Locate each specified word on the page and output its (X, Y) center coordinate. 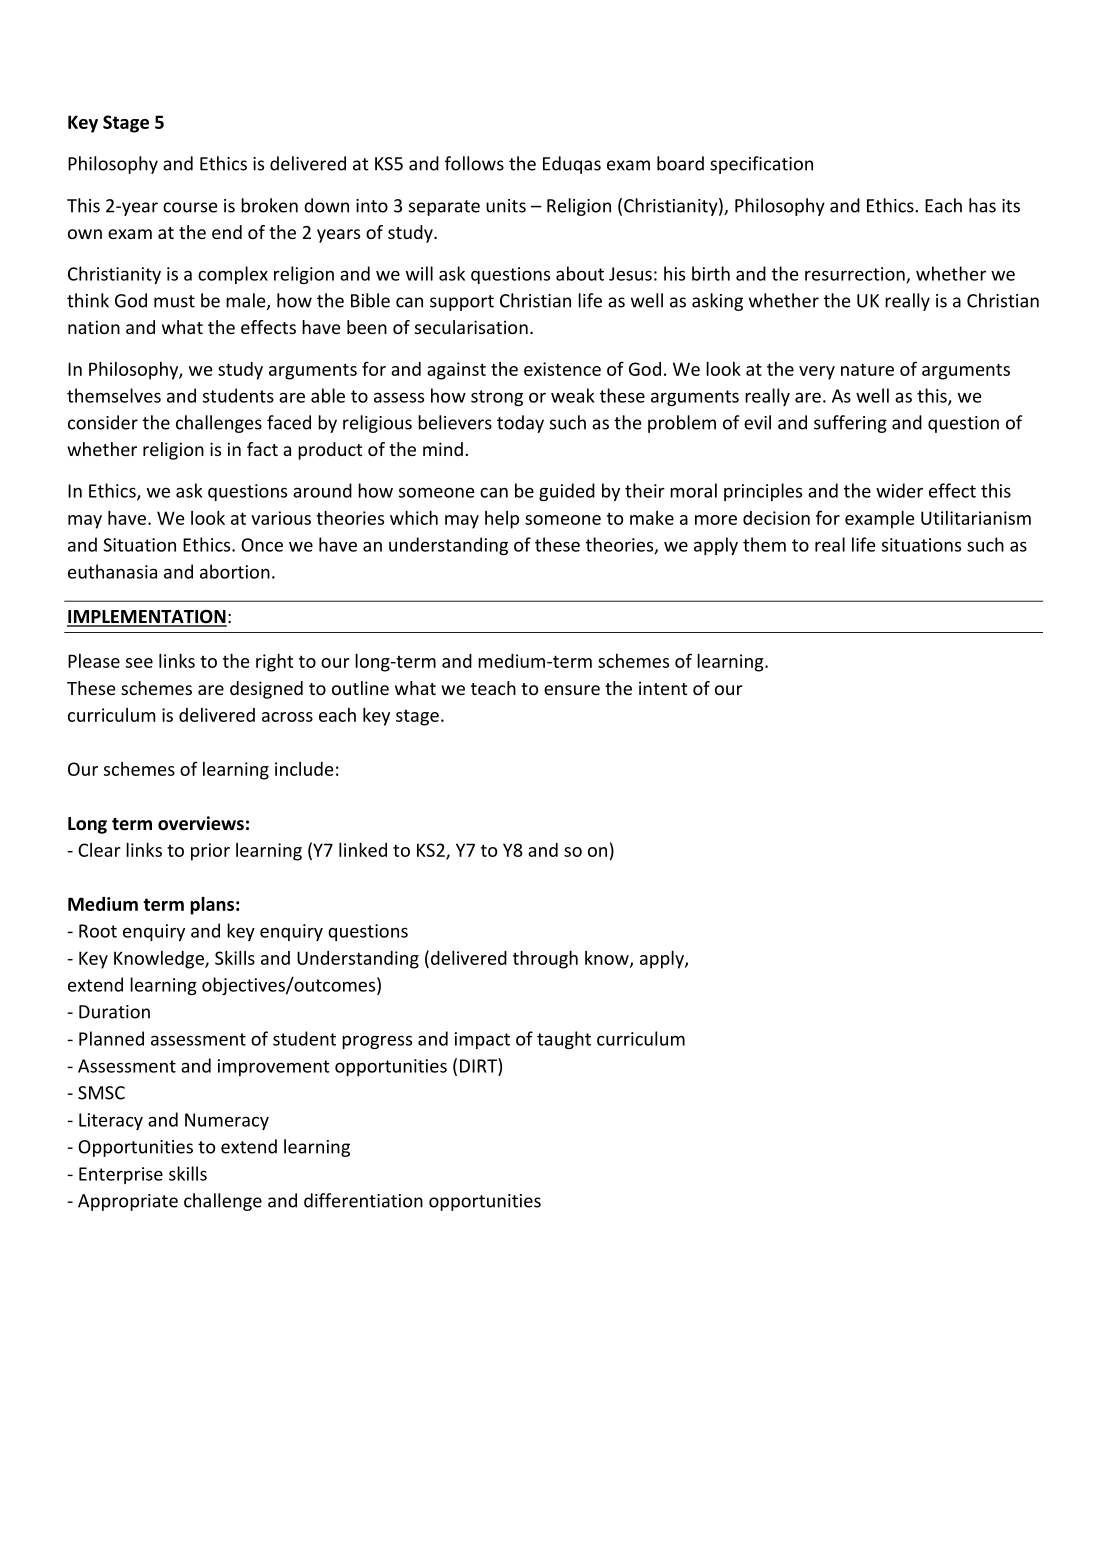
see (139, 663)
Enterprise (121, 1175)
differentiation (363, 1200)
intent (663, 688)
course (190, 207)
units (506, 206)
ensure (572, 690)
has (982, 205)
